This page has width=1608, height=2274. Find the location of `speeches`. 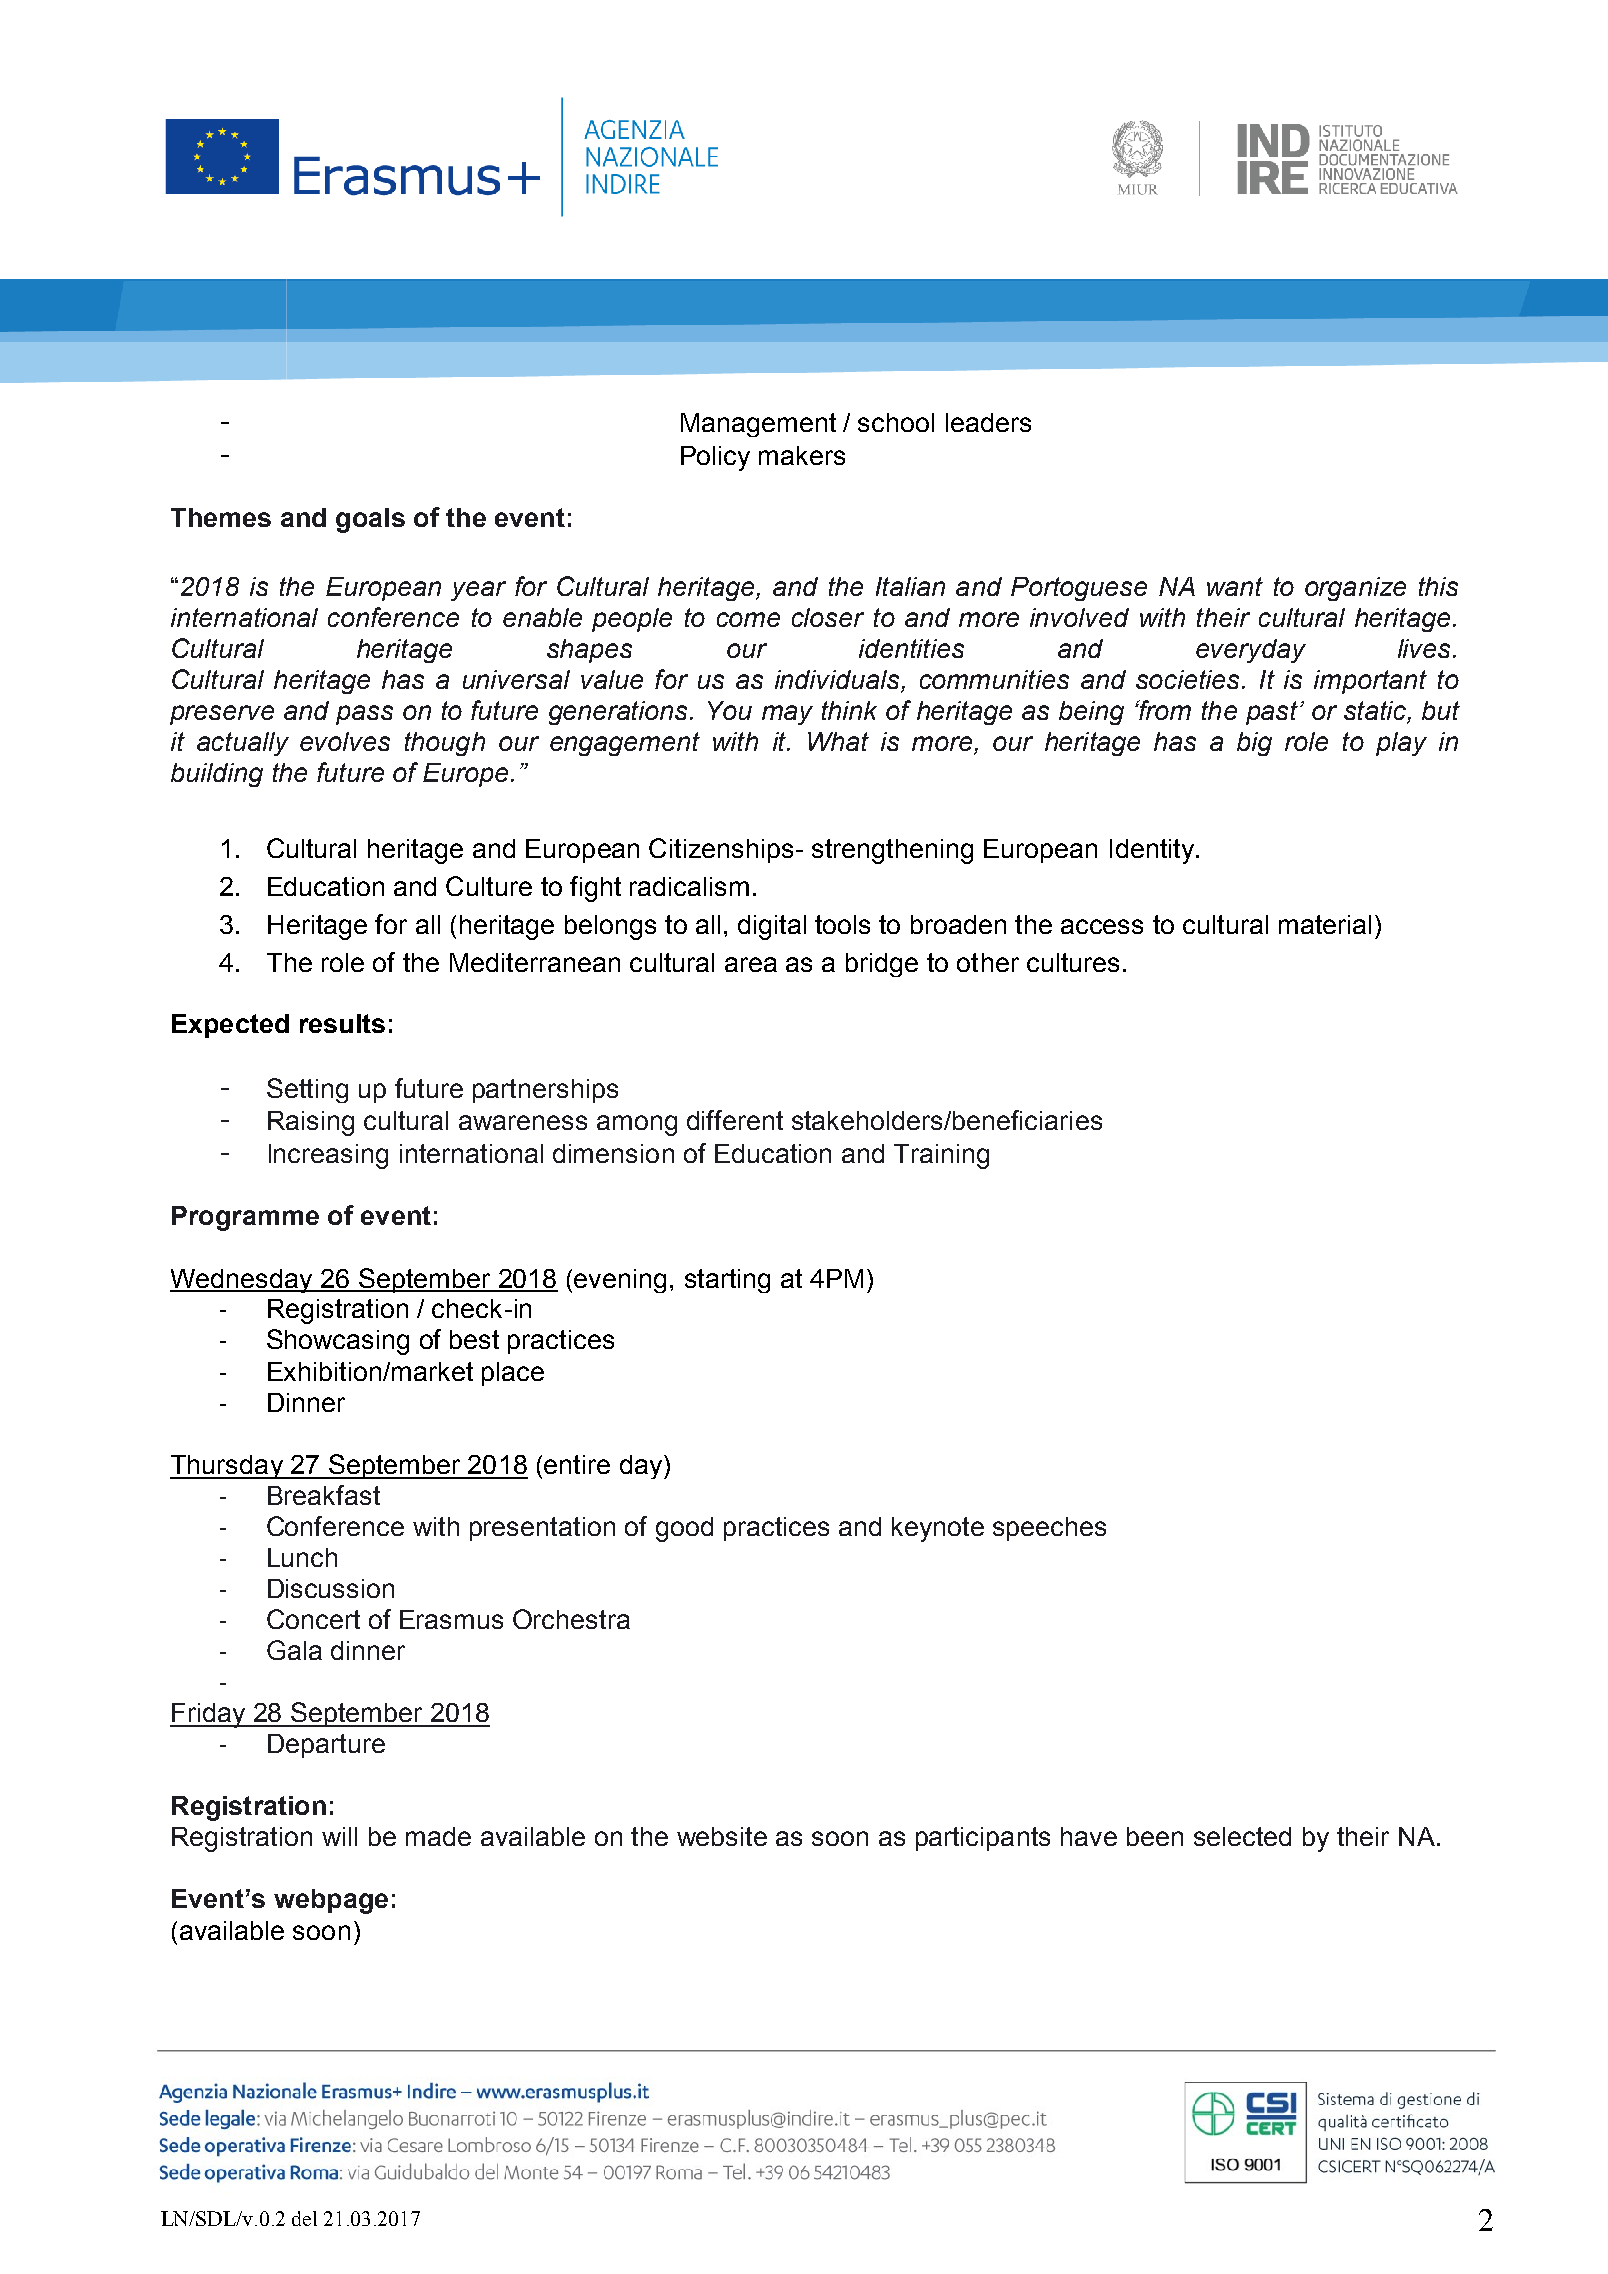

speeches is located at coordinates (1049, 1529).
